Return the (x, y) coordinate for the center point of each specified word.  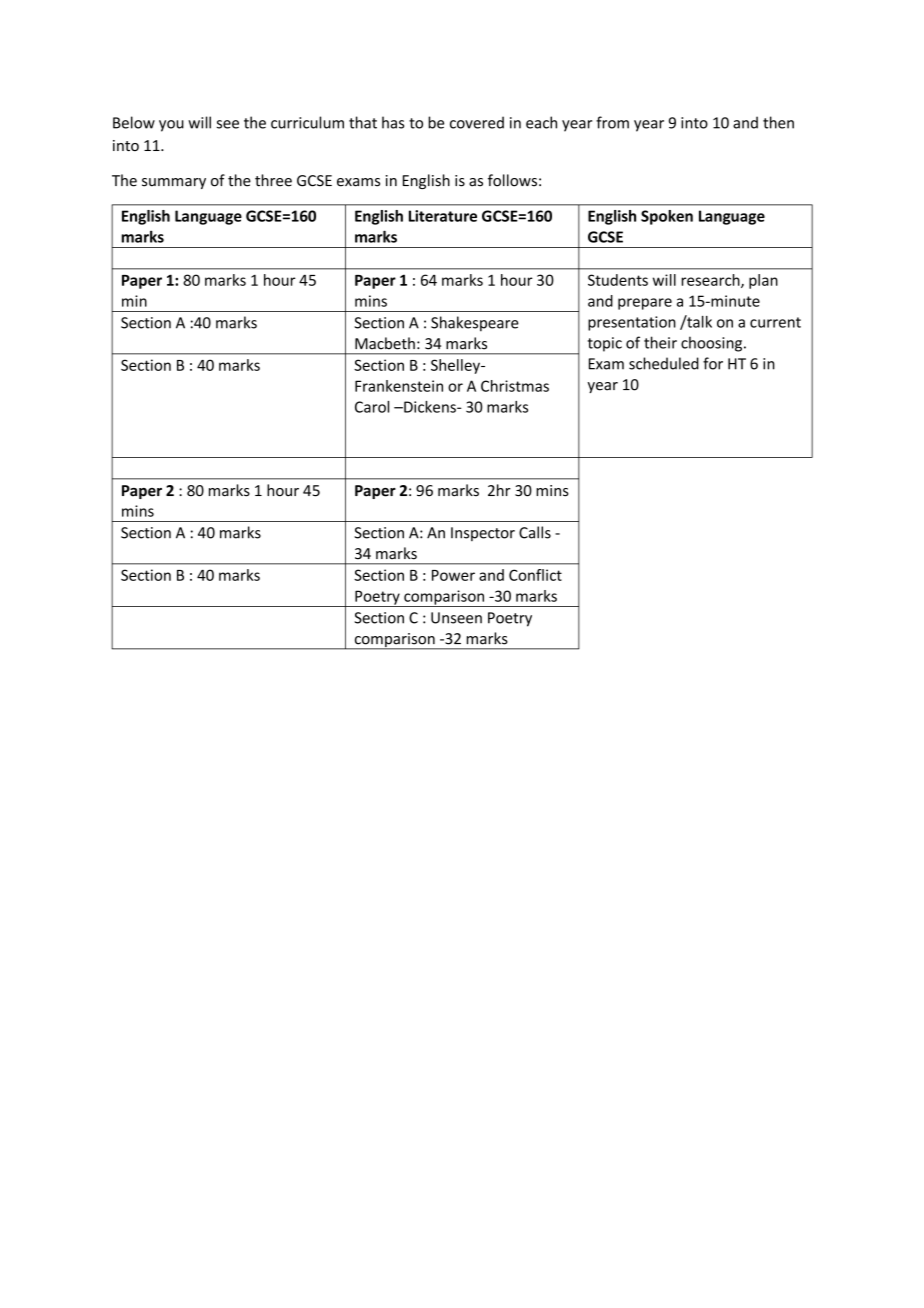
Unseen (456, 618)
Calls (535, 532)
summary (174, 183)
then (778, 122)
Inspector (483, 534)
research (711, 281)
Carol (372, 407)
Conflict (535, 575)
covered (477, 122)
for (713, 363)
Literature (443, 216)
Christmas (515, 386)
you (171, 126)
